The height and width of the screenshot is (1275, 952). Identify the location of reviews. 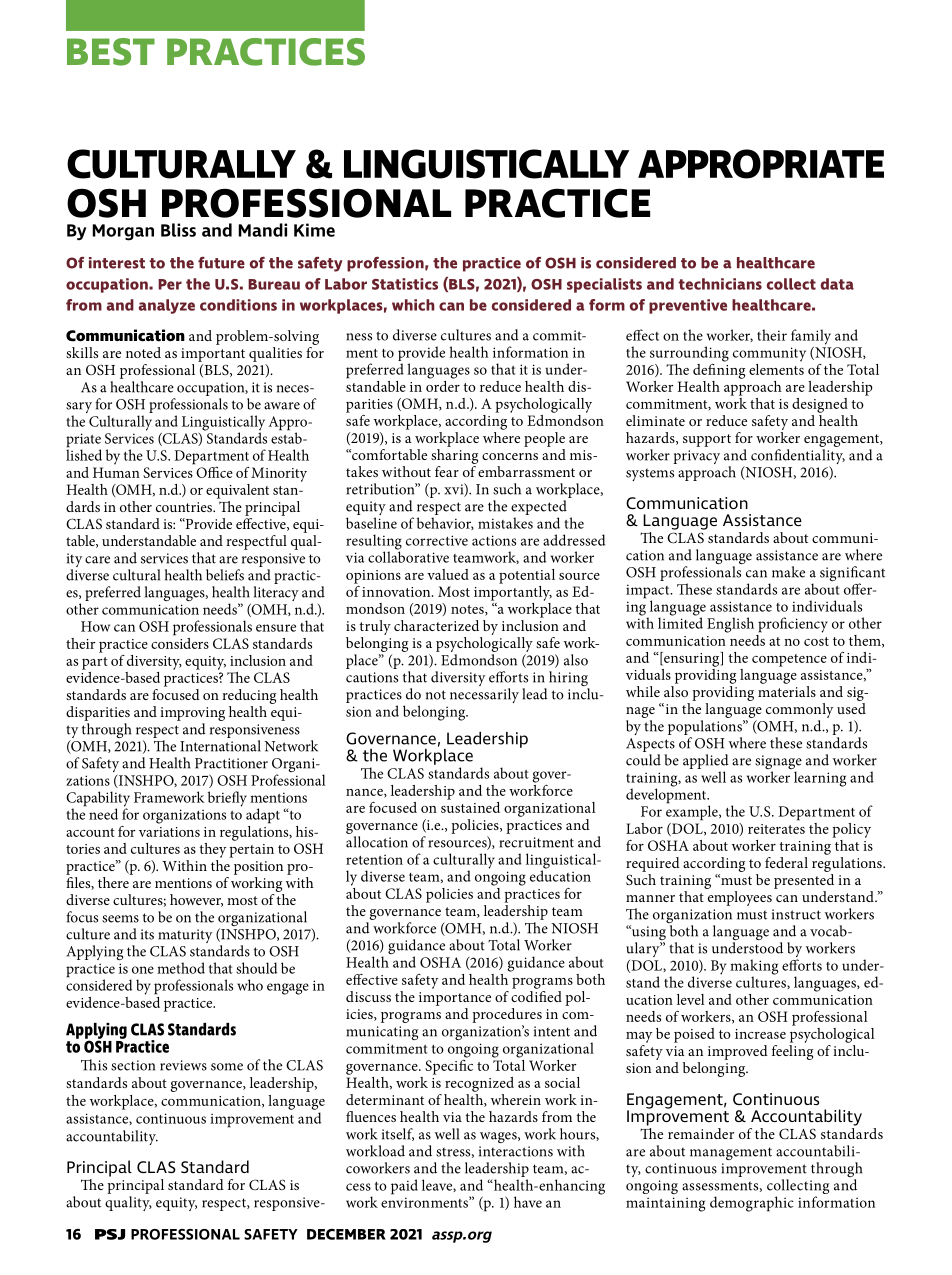
(183, 1065).
